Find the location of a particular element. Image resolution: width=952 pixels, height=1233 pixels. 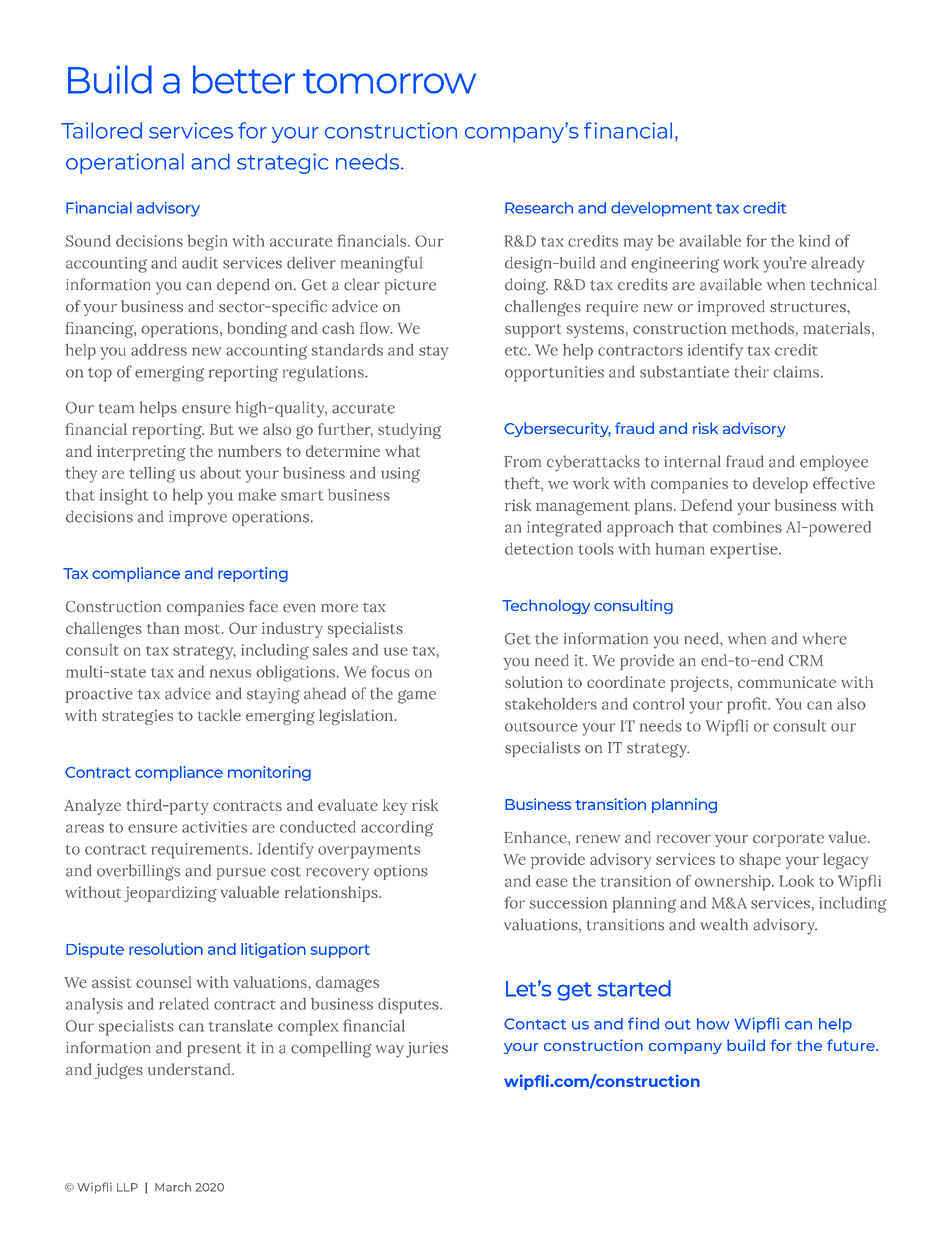

activities is located at coordinates (214, 827).
